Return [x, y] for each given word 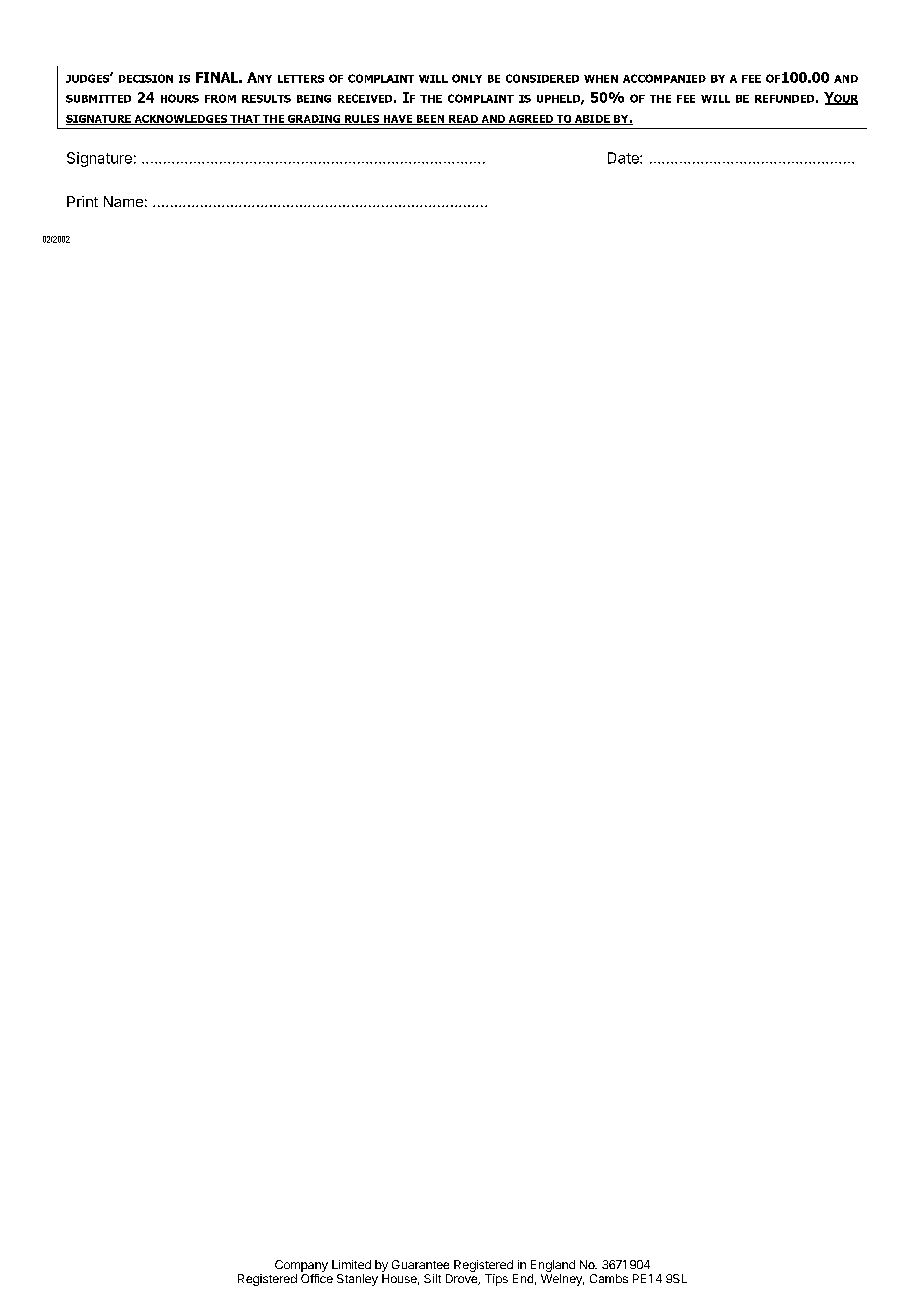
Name [123, 201]
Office [317, 1278]
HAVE [397, 120]
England [553, 1266]
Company [301, 1266]
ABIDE [592, 120]
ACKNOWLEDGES [180, 120]
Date [624, 158]
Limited [351, 1264]
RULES [362, 120]
